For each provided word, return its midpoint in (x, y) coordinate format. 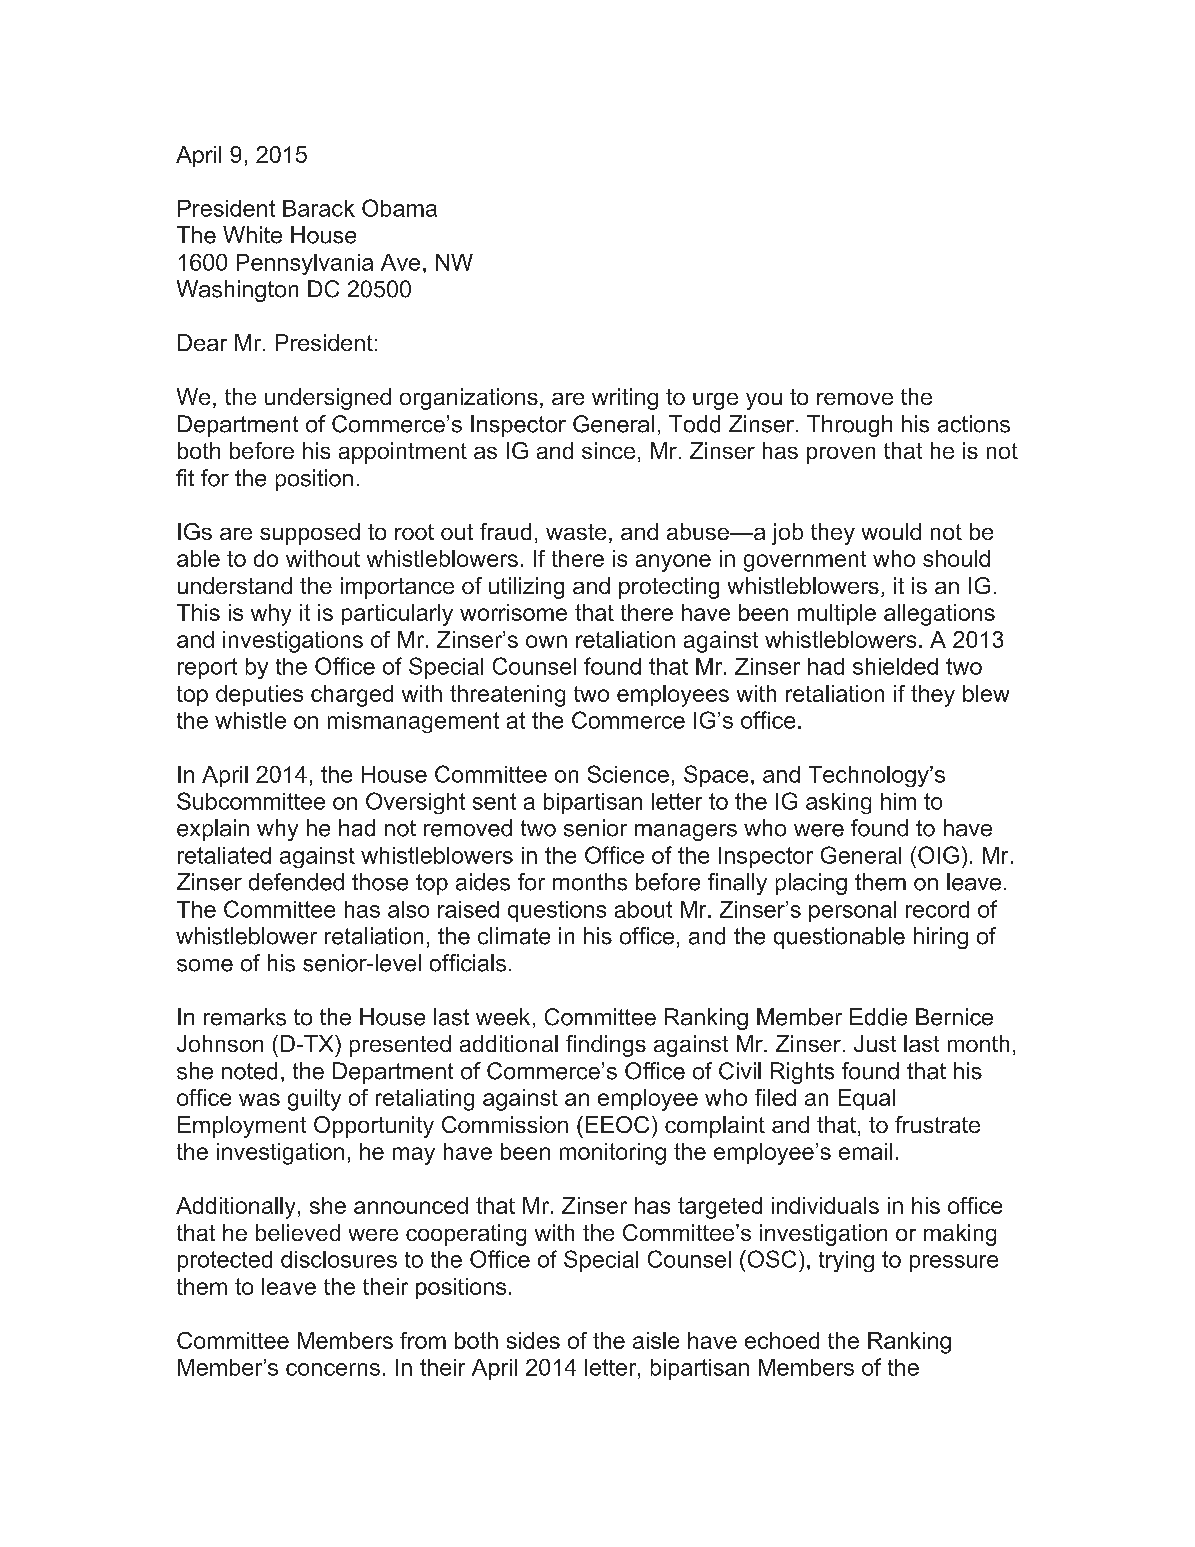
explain (213, 830)
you (764, 401)
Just (875, 1043)
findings (606, 1046)
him (898, 801)
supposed (310, 534)
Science (628, 774)
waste (576, 532)
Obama (399, 208)
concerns (333, 1369)
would (891, 531)
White (252, 235)
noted (249, 1071)
